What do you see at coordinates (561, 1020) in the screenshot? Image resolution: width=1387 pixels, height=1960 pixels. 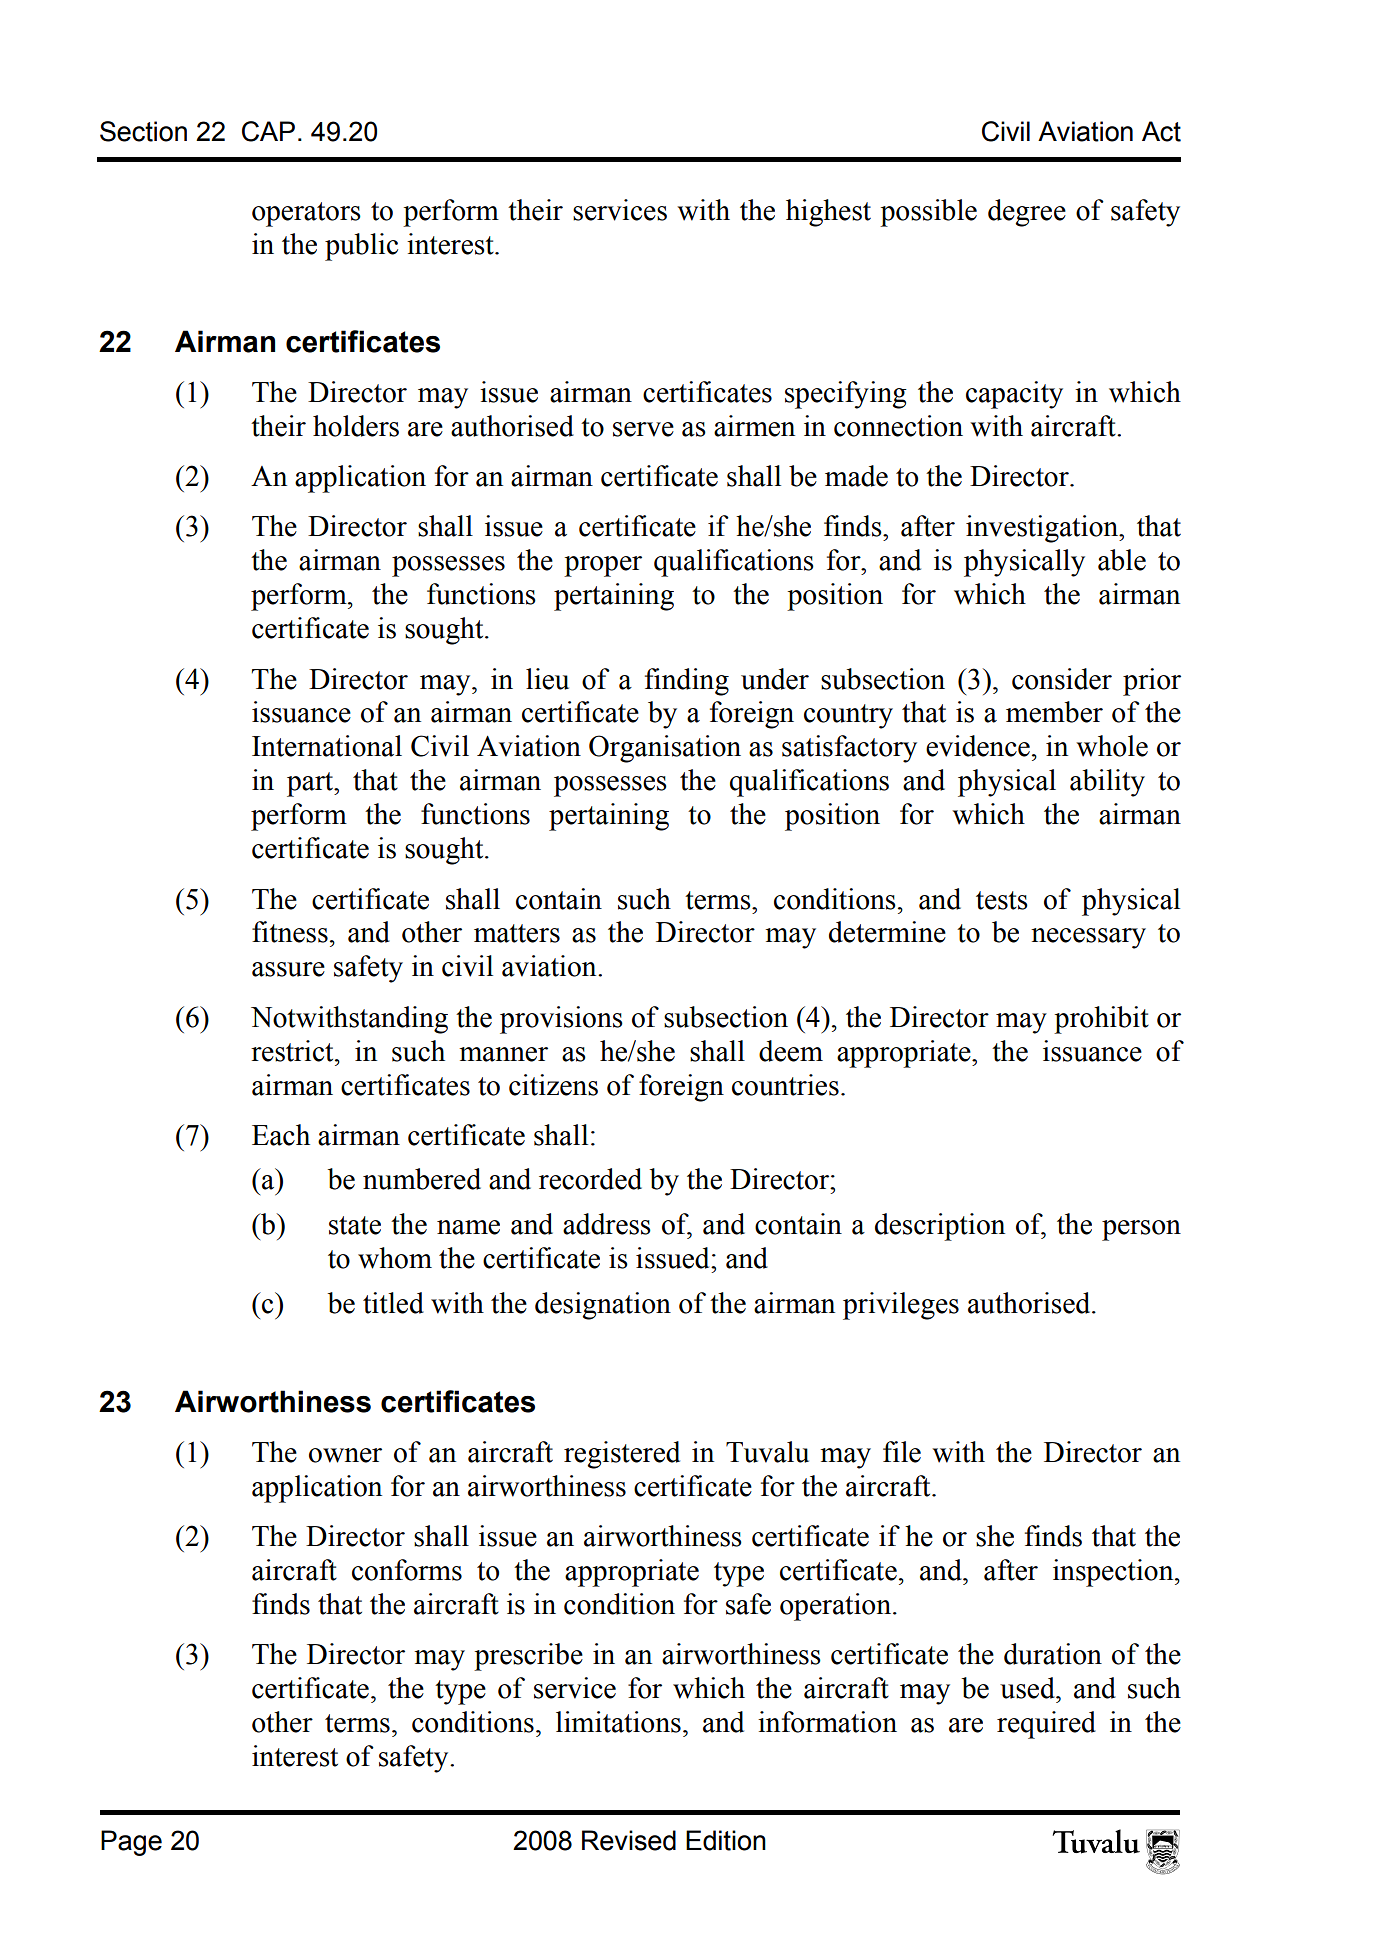 I see `provisions` at bounding box center [561, 1020].
